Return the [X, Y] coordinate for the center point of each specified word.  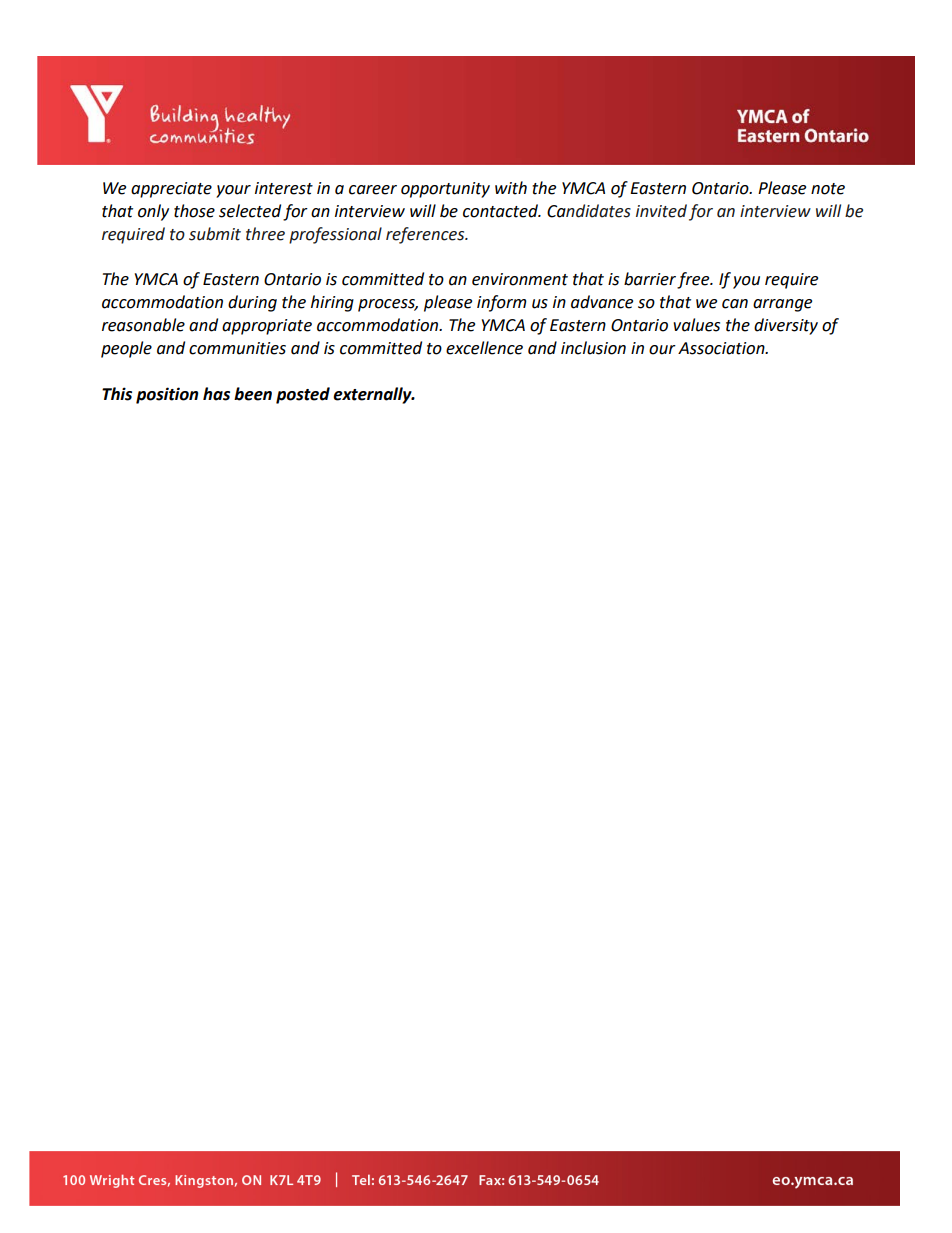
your [233, 191]
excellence [484, 348]
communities [237, 348]
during [252, 303]
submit [215, 234]
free [694, 280]
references [426, 235]
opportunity [445, 190]
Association [722, 348]
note [828, 189]
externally [373, 395]
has [216, 394]
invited [661, 211]
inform [502, 303]
